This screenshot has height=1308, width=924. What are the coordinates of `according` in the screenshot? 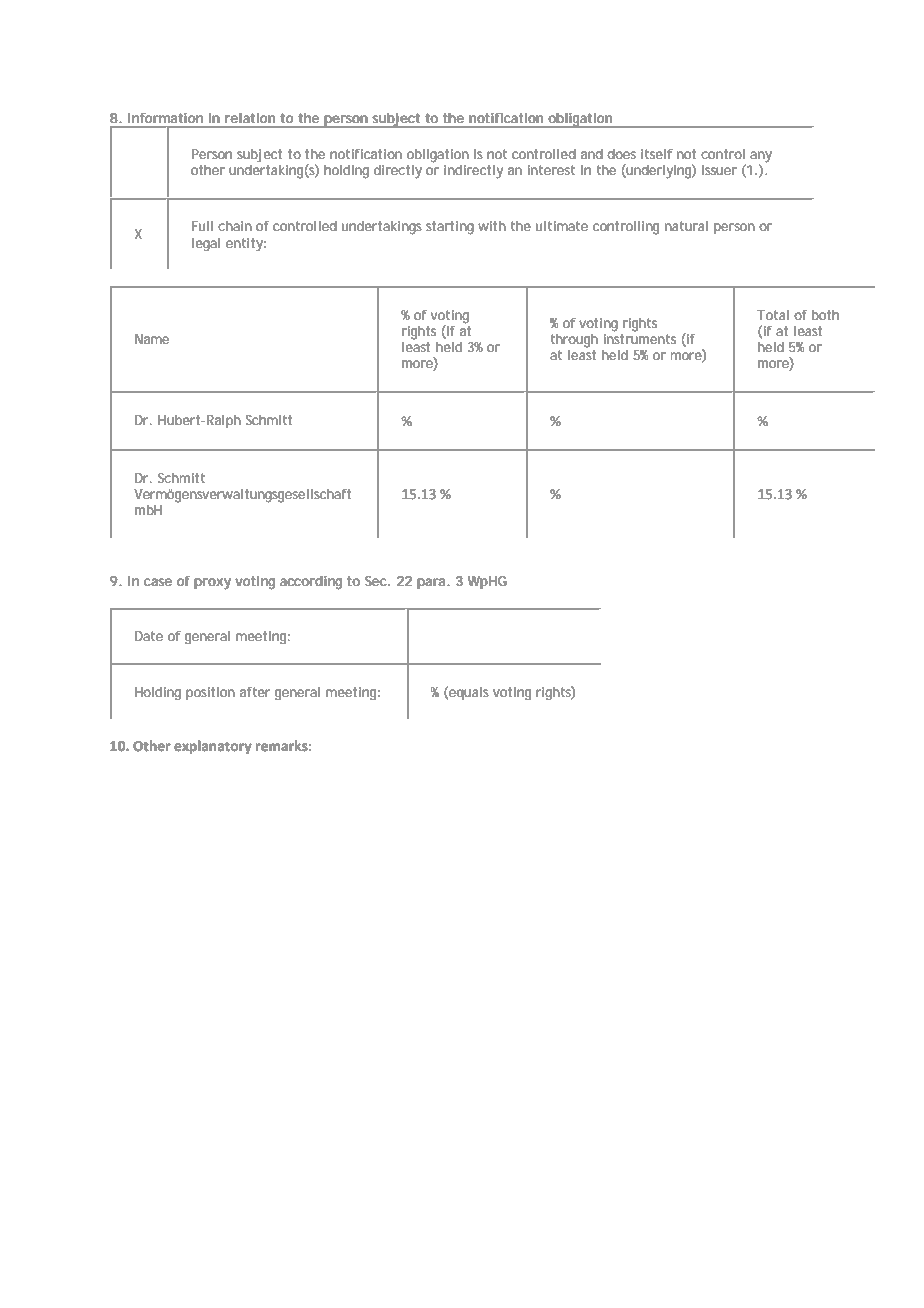 It's located at (311, 583).
